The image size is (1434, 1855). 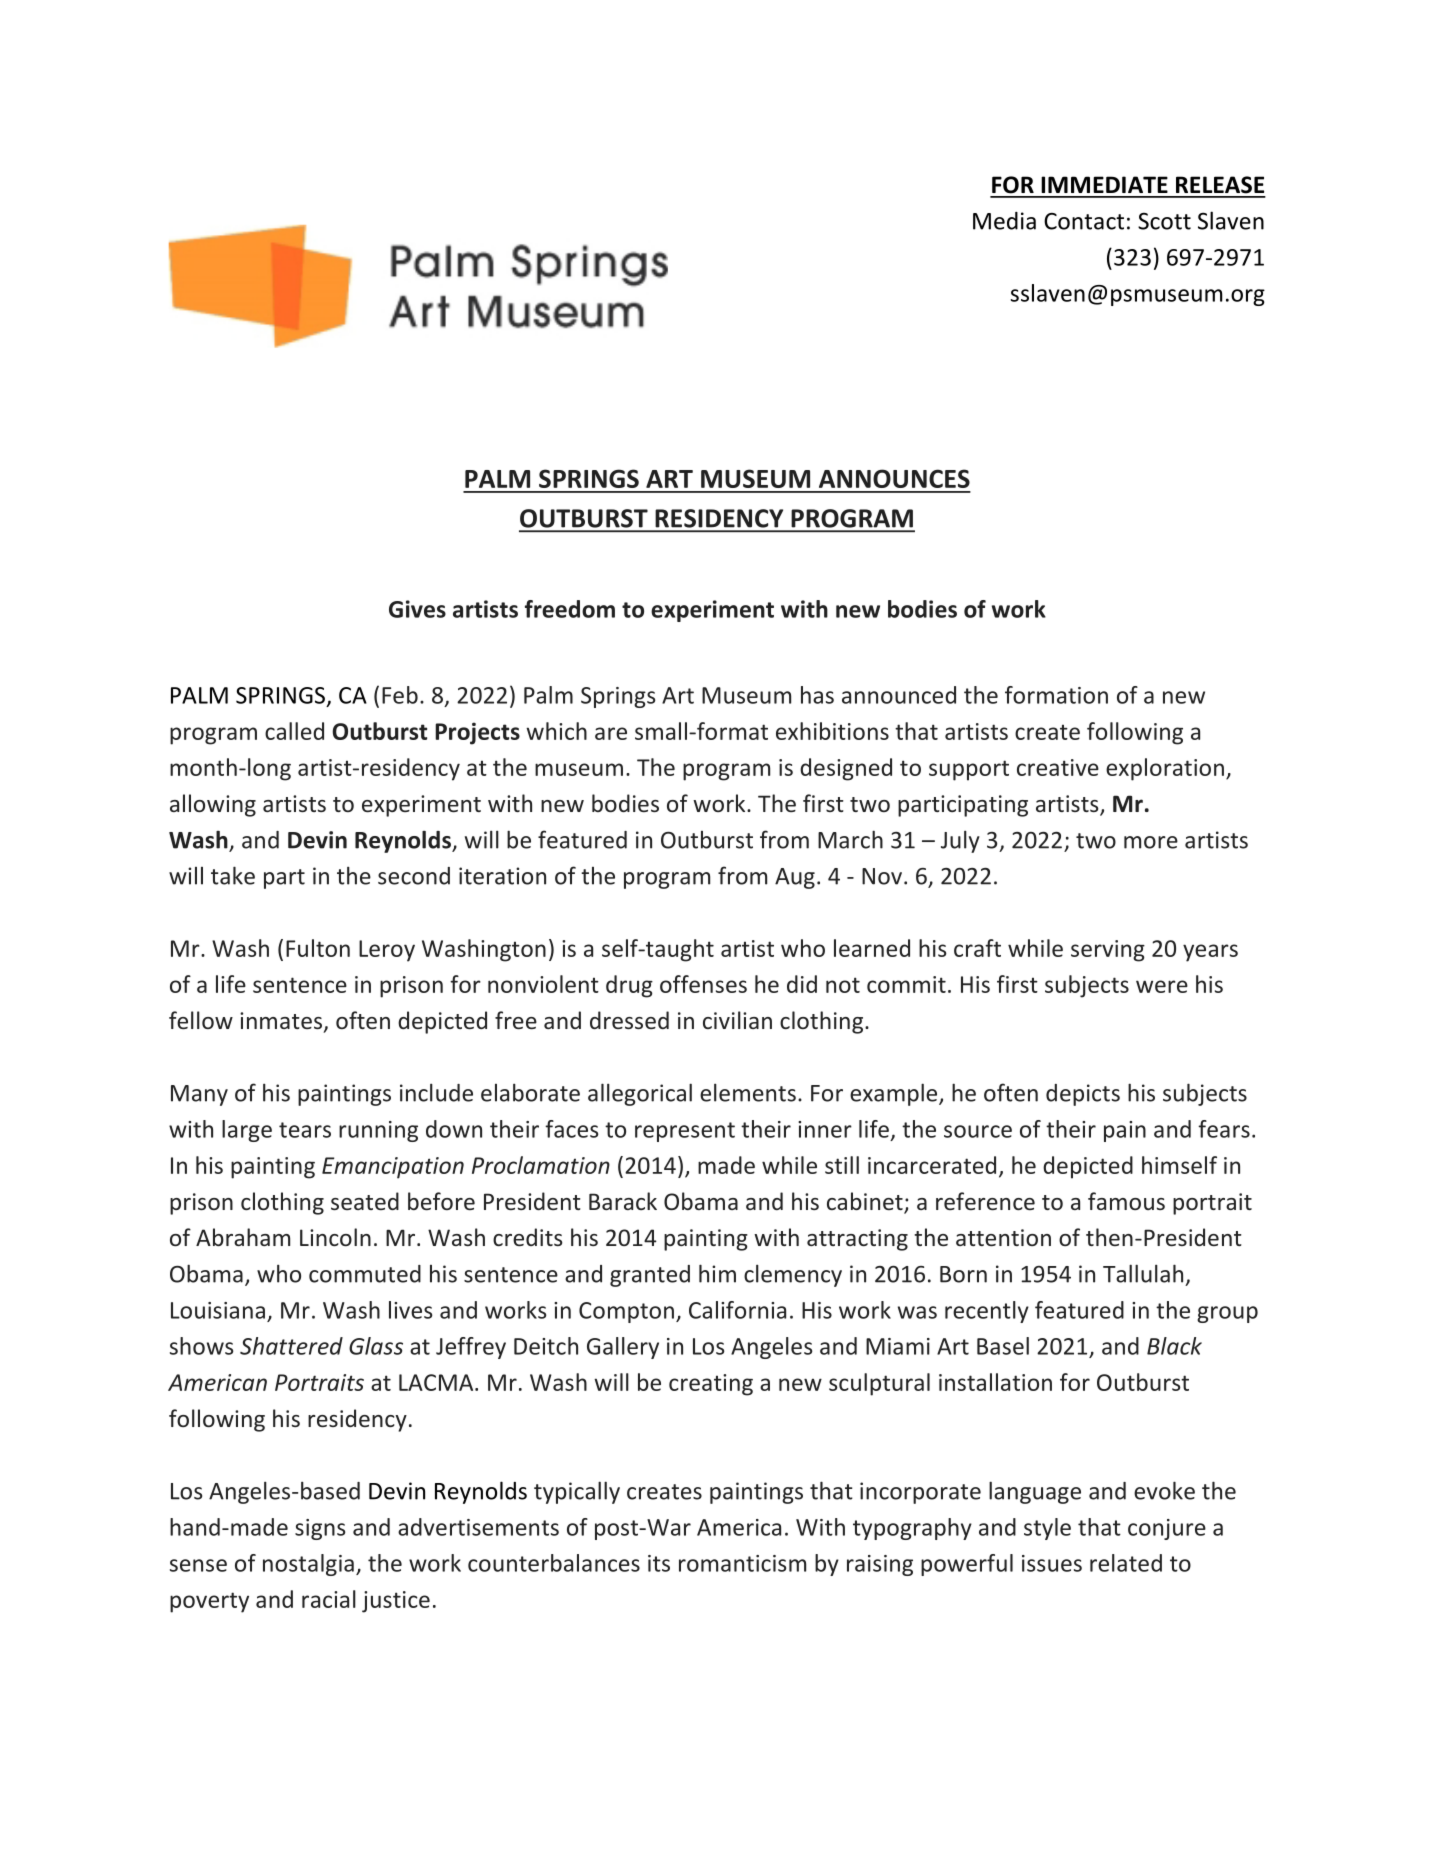 What do you see at coordinates (817, 695) in the image?
I see `has` at bounding box center [817, 695].
